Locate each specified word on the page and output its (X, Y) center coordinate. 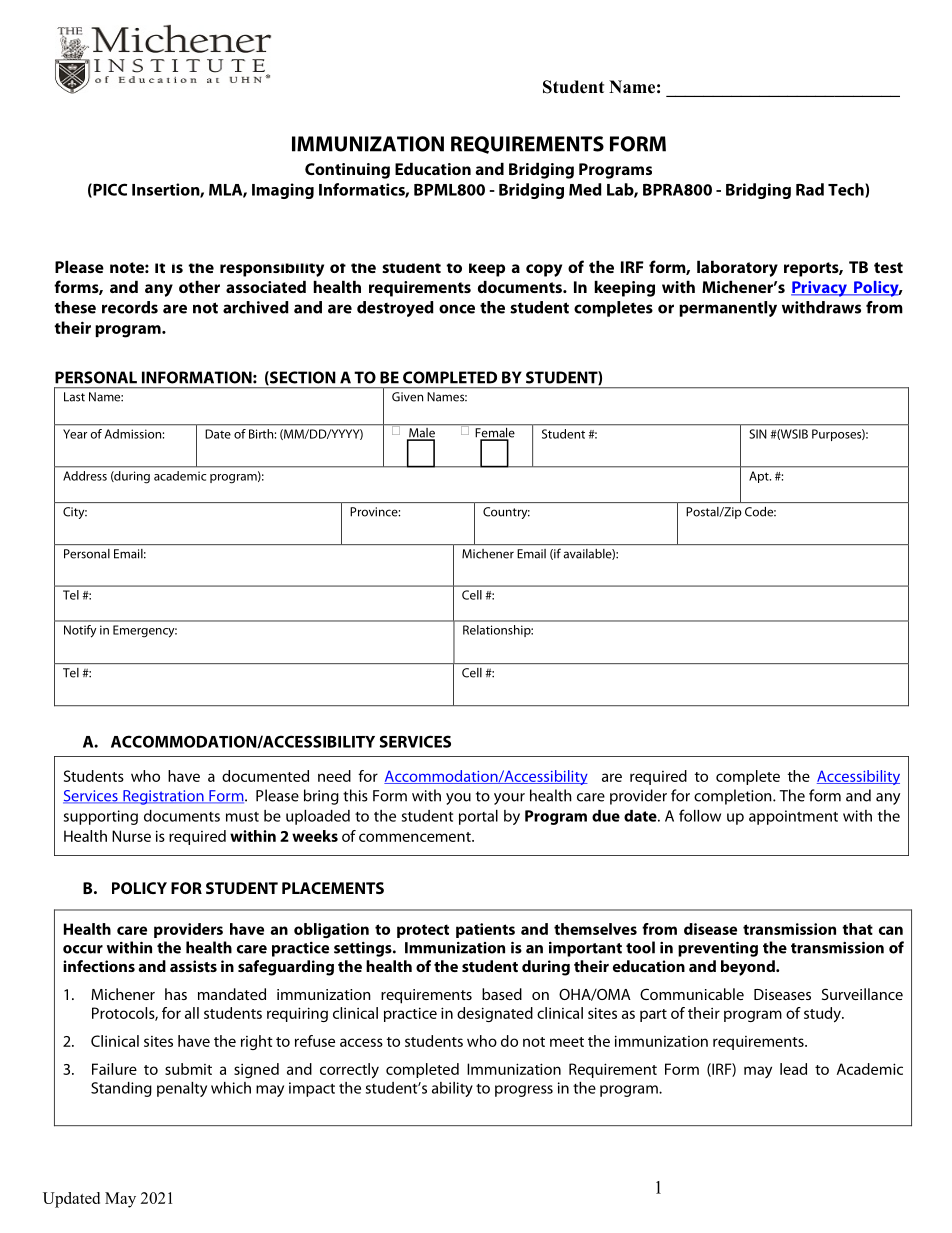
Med (585, 189)
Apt (760, 477)
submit (188, 1069)
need (334, 776)
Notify (80, 631)
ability (452, 1089)
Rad (810, 189)
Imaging (283, 191)
